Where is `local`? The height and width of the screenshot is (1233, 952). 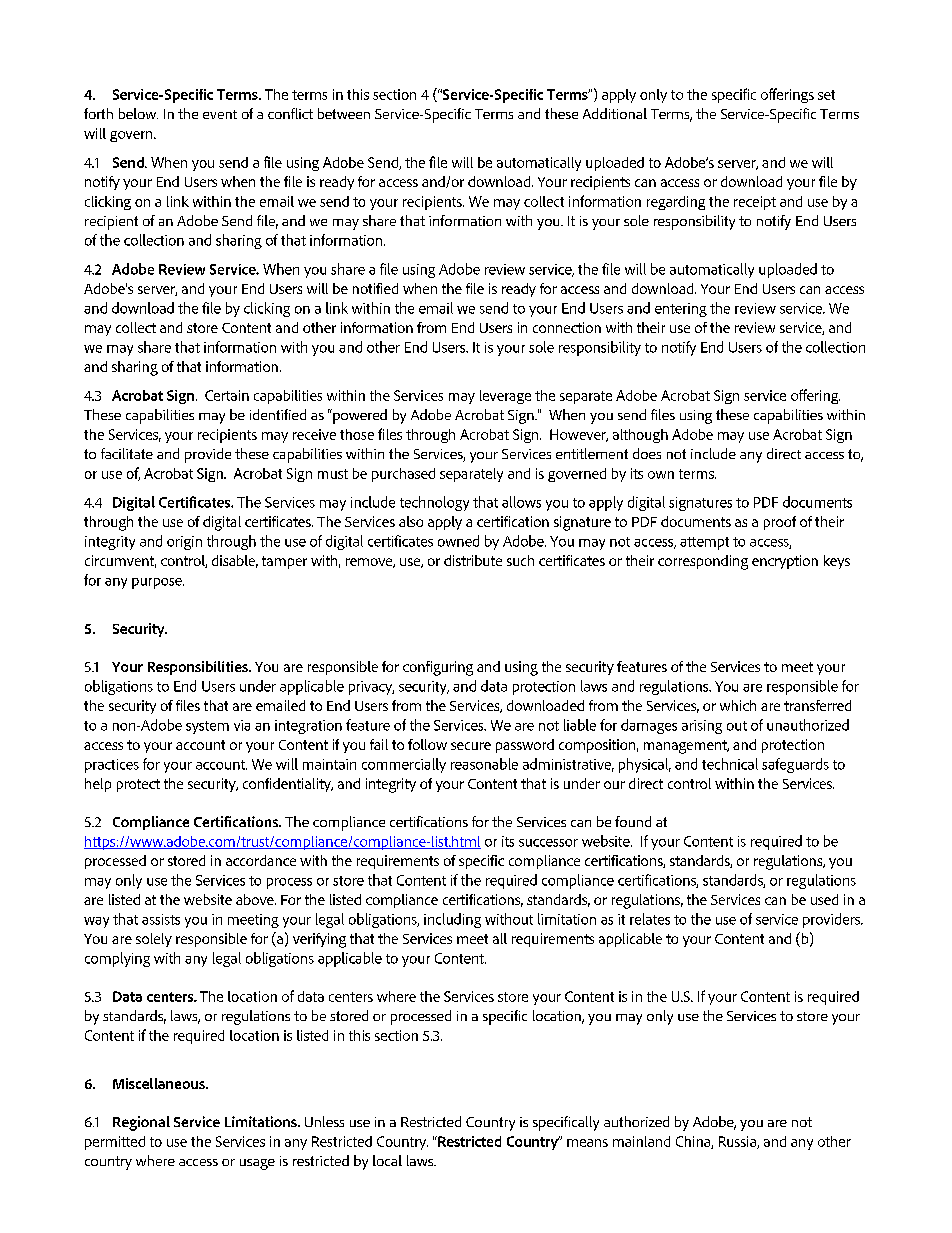 local is located at coordinates (387, 1160).
